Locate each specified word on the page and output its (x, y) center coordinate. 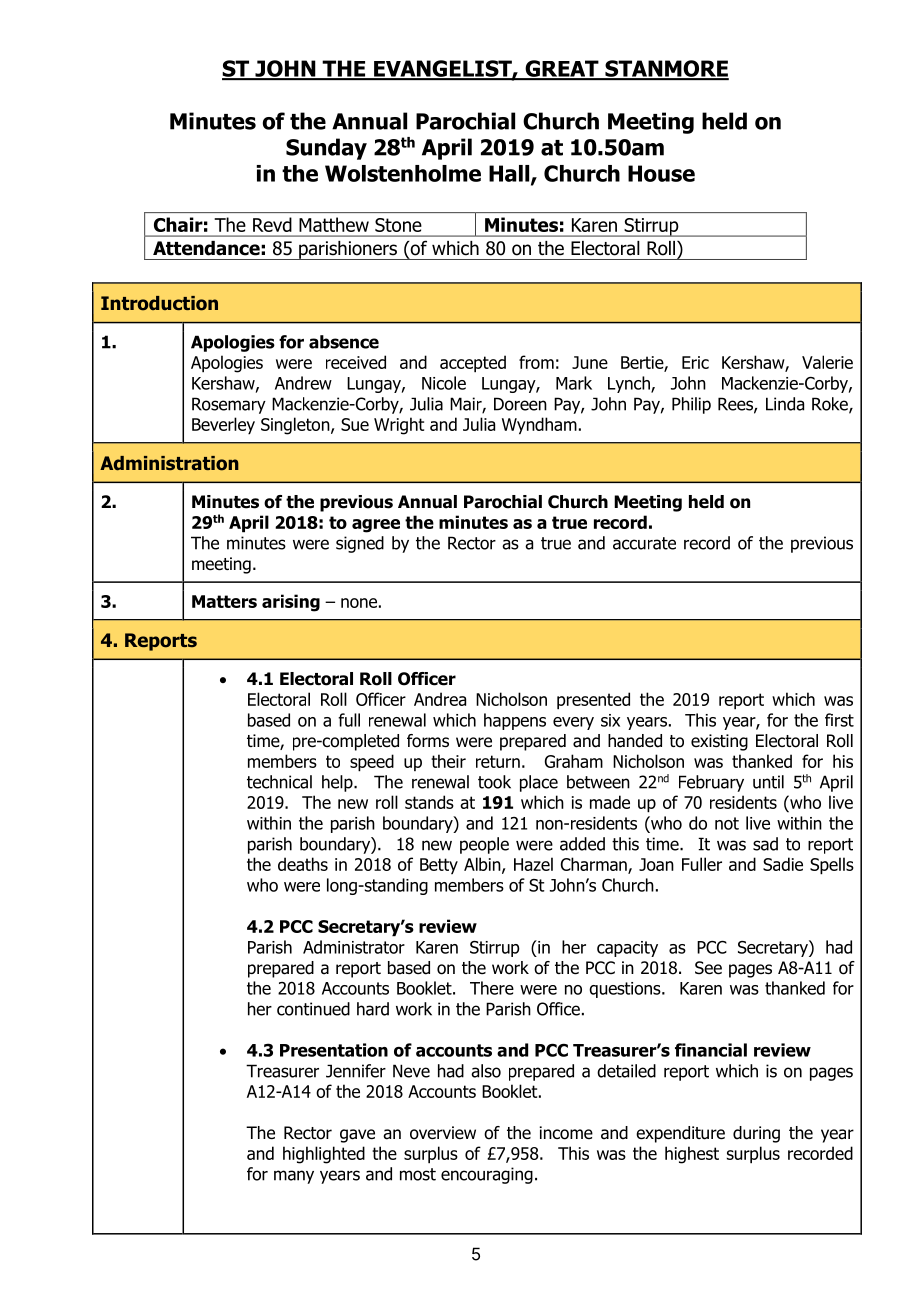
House (661, 173)
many (294, 1177)
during (756, 1134)
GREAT (562, 69)
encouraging (487, 1175)
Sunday (326, 149)
